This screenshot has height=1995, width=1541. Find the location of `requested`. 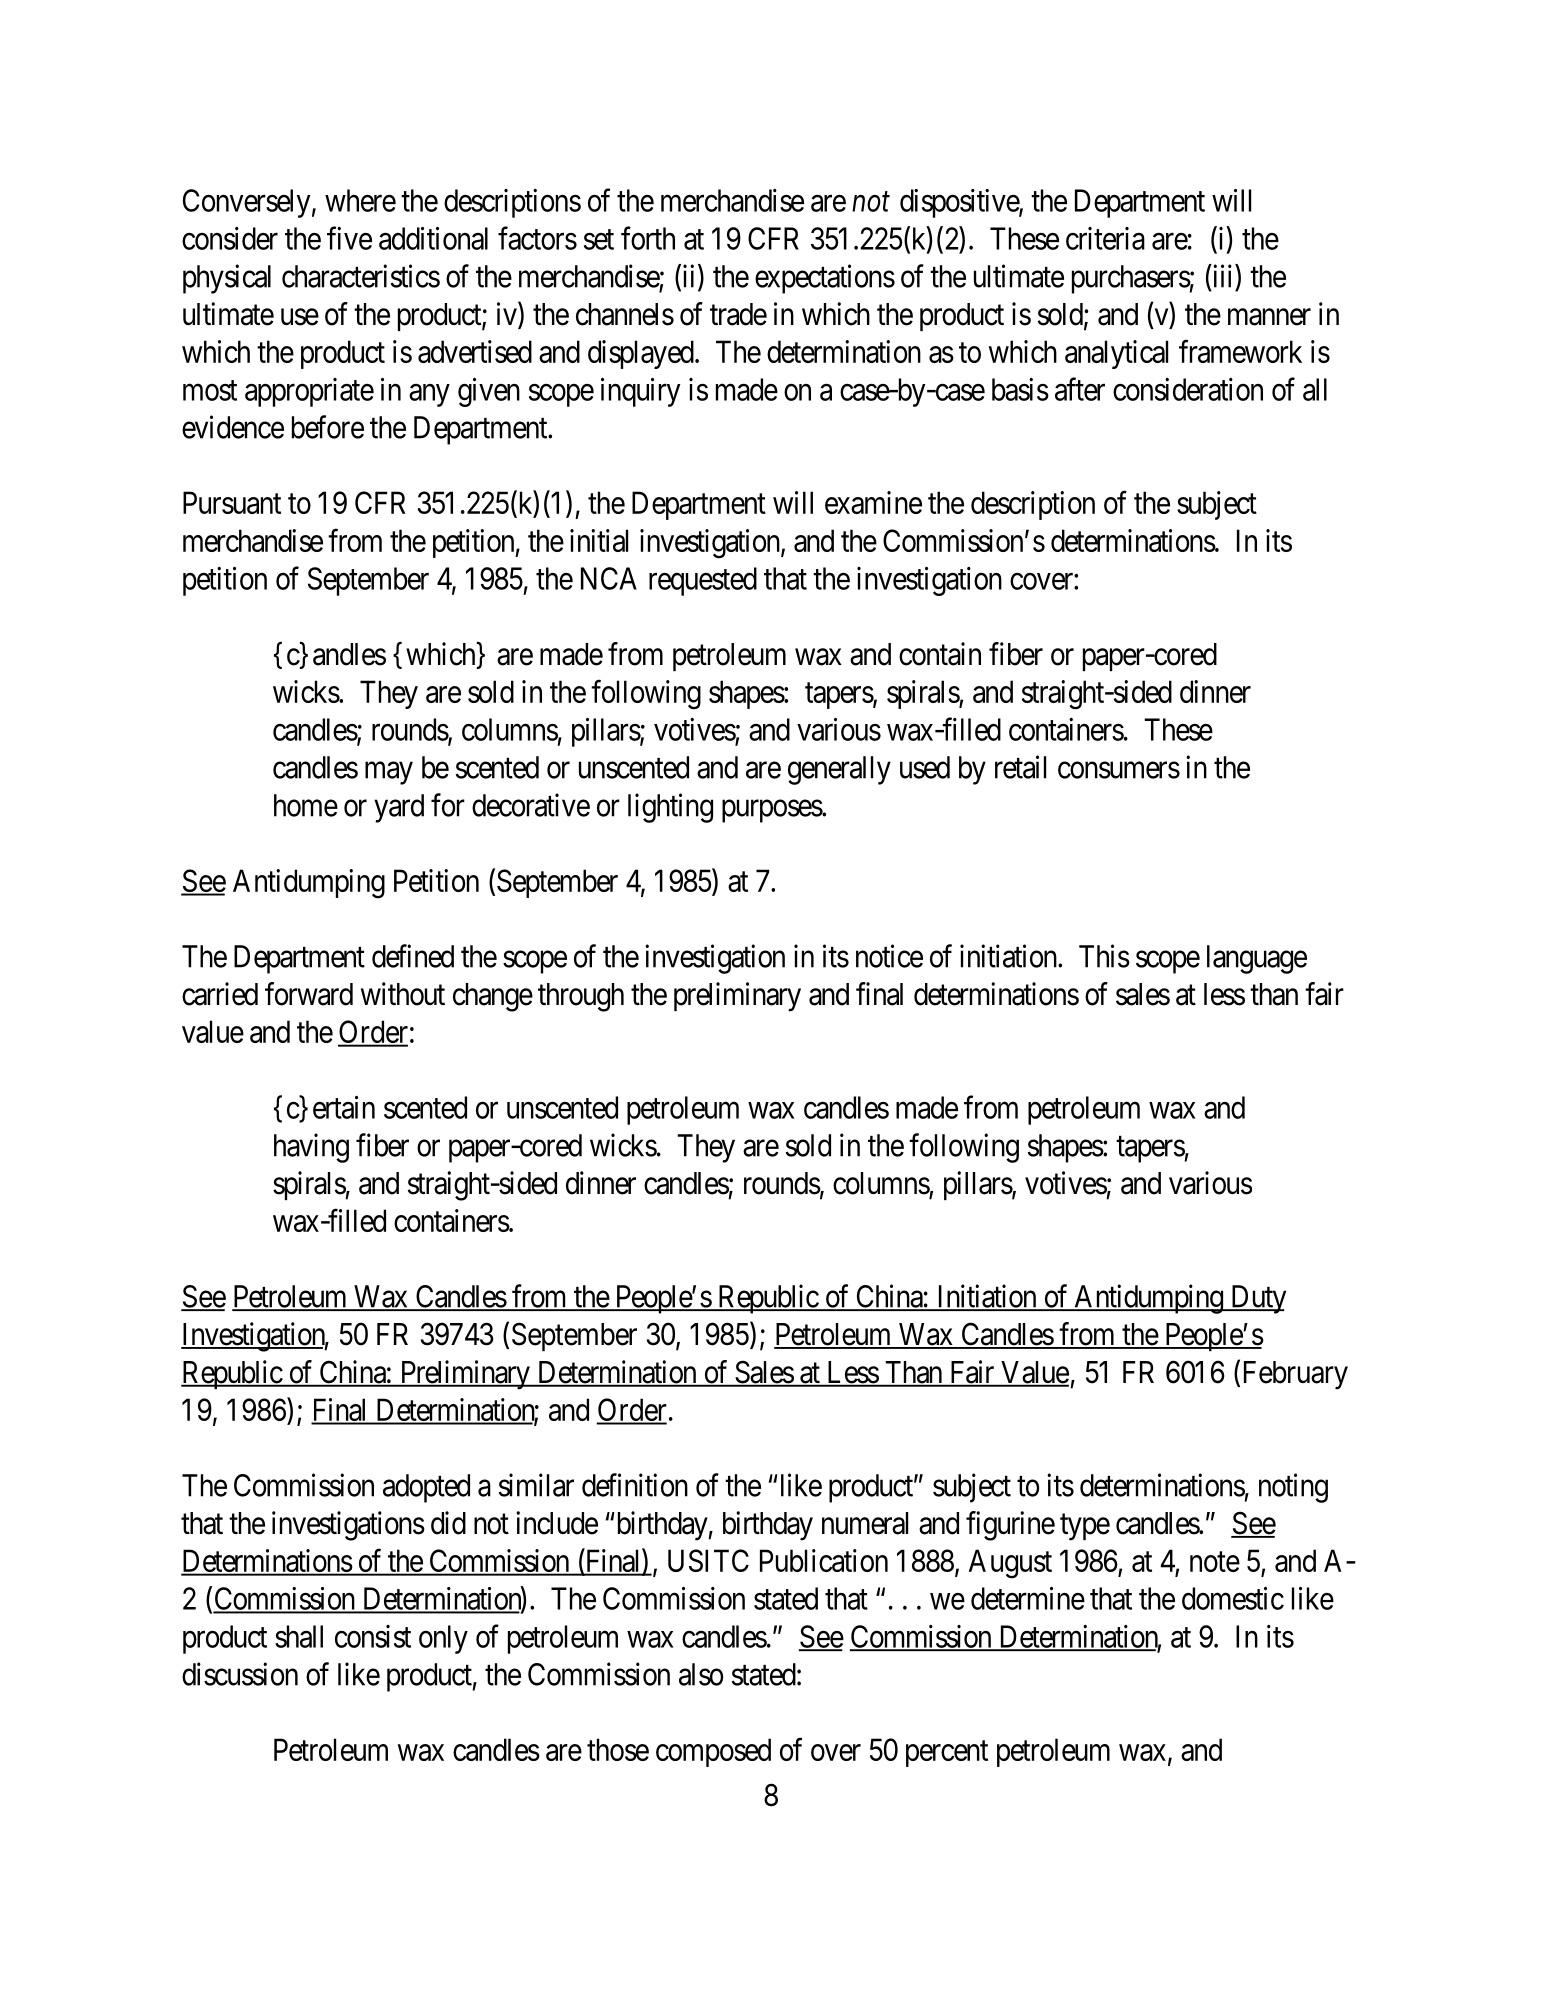

requested is located at coordinates (703, 581).
